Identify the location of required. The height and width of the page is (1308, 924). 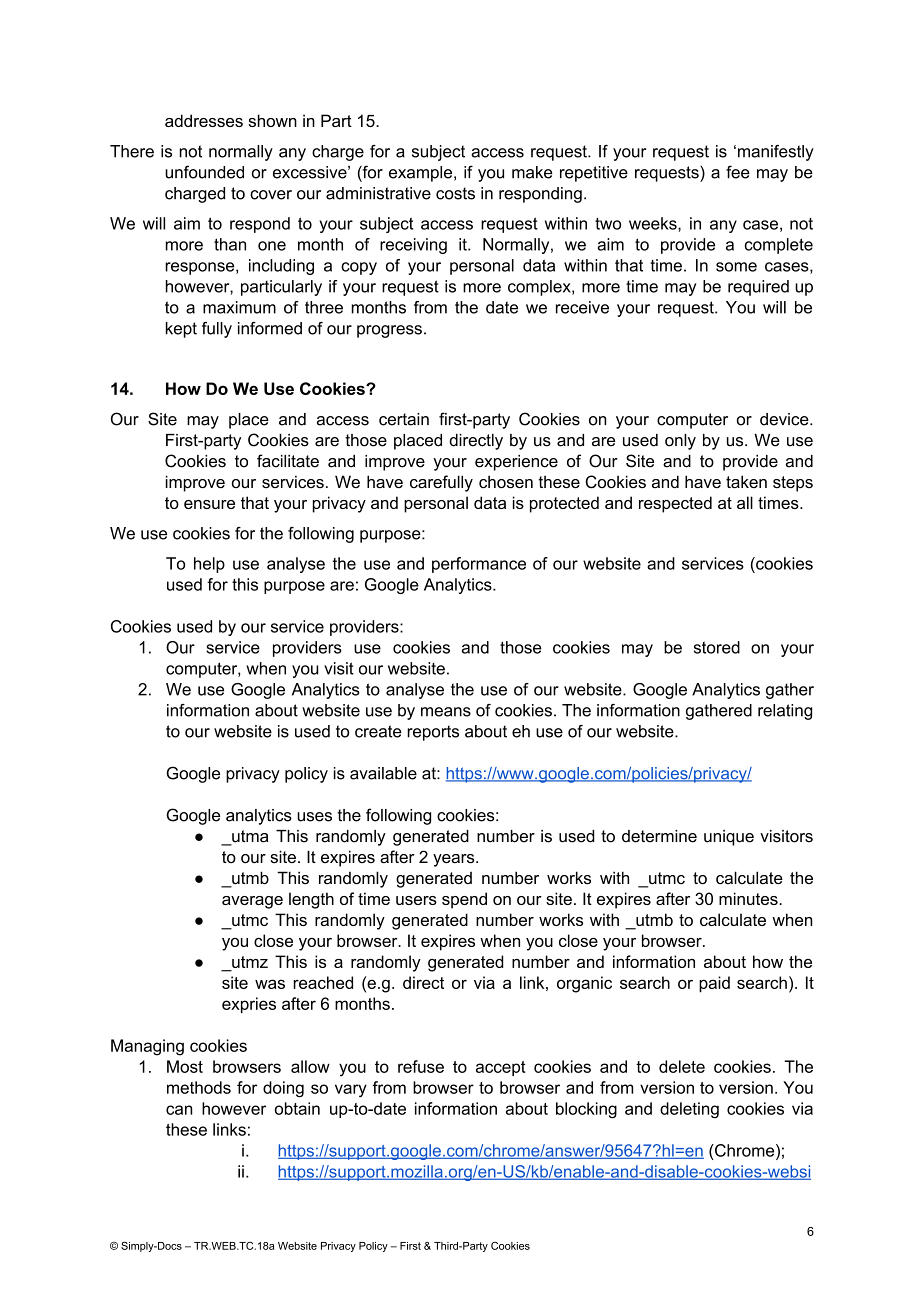
(758, 288).
